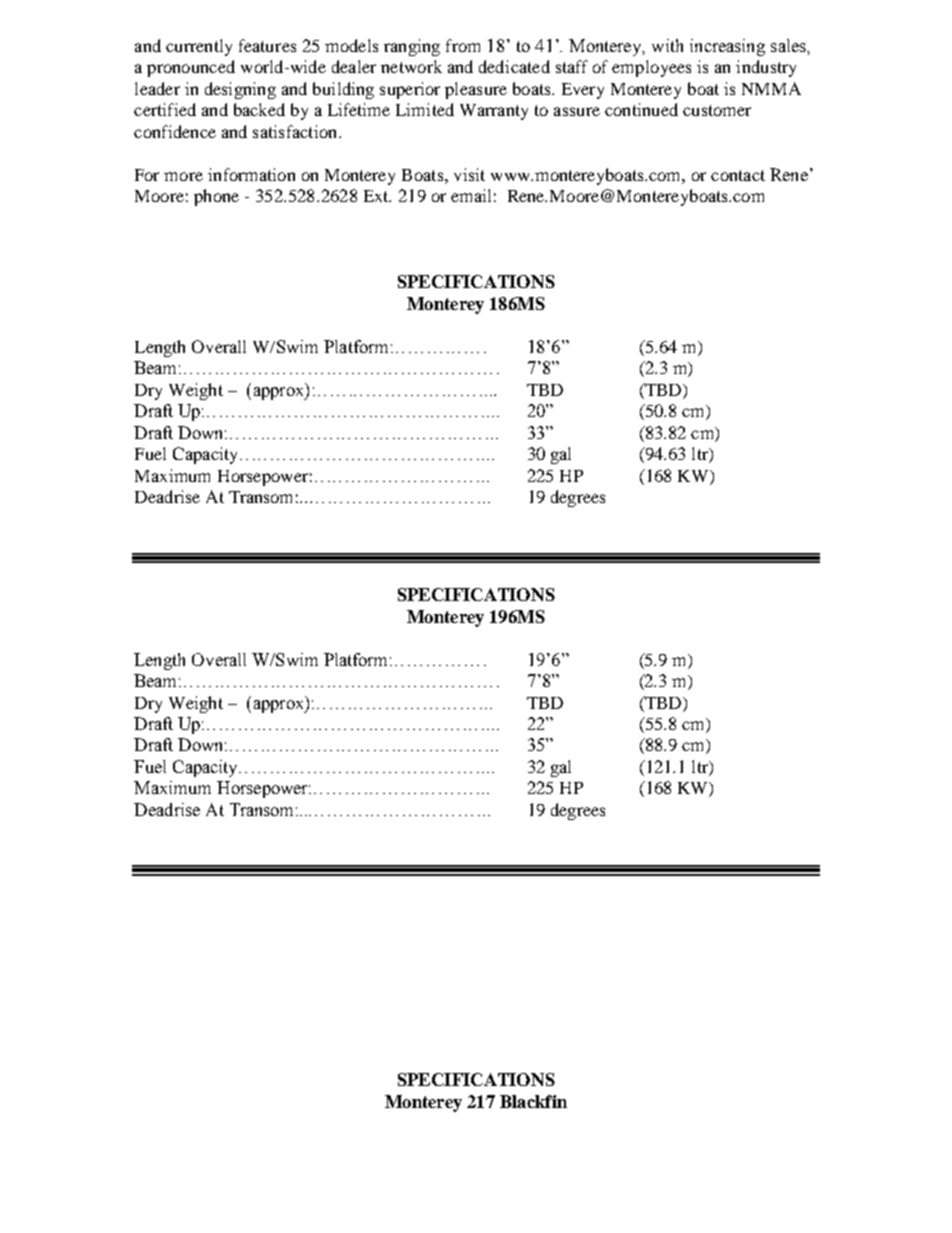 The height and width of the screenshot is (1233, 952). What do you see at coordinates (199, 47) in the screenshot?
I see `currently` at bounding box center [199, 47].
